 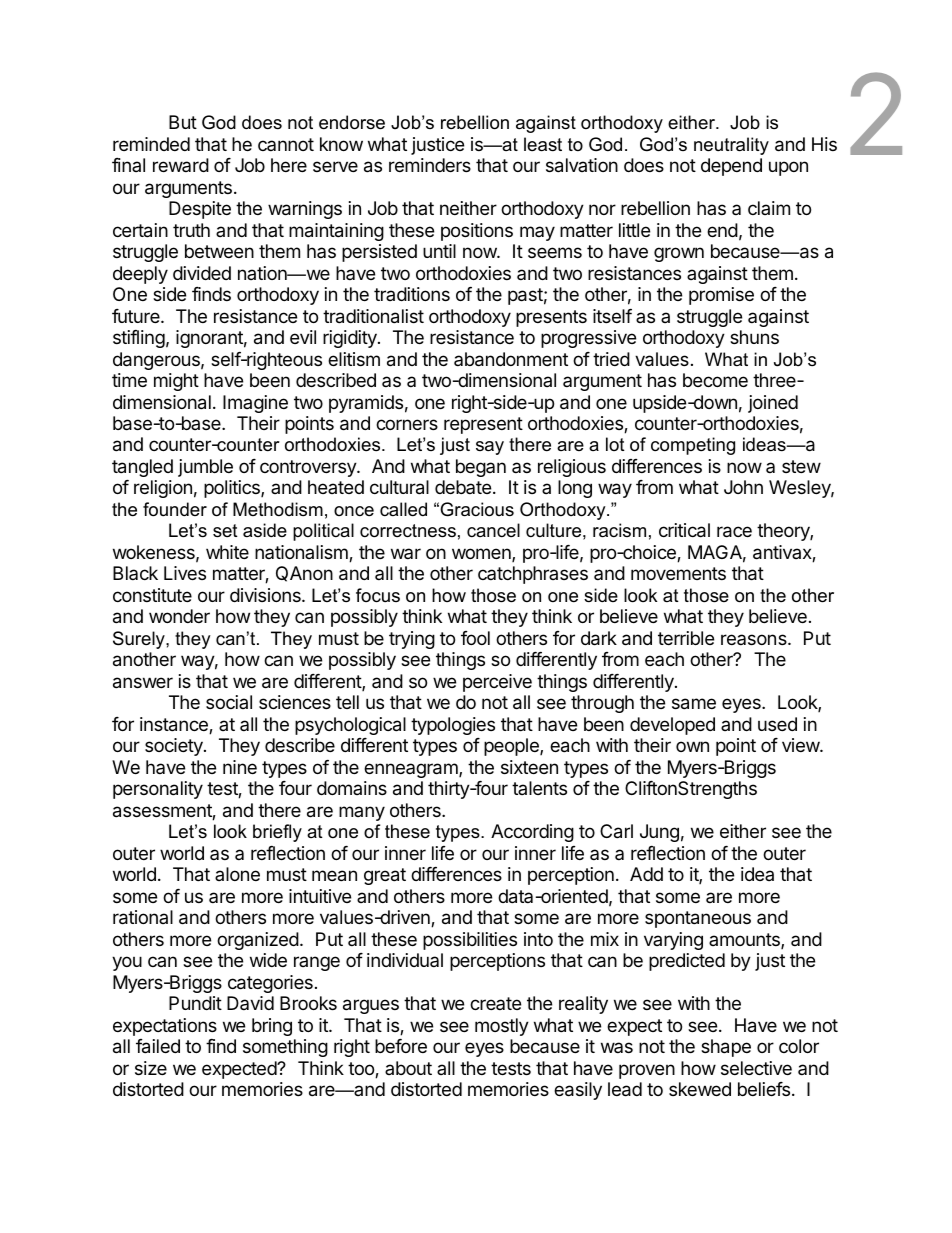 What do you see at coordinates (475, 638) in the image?
I see `fool` at bounding box center [475, 638].
